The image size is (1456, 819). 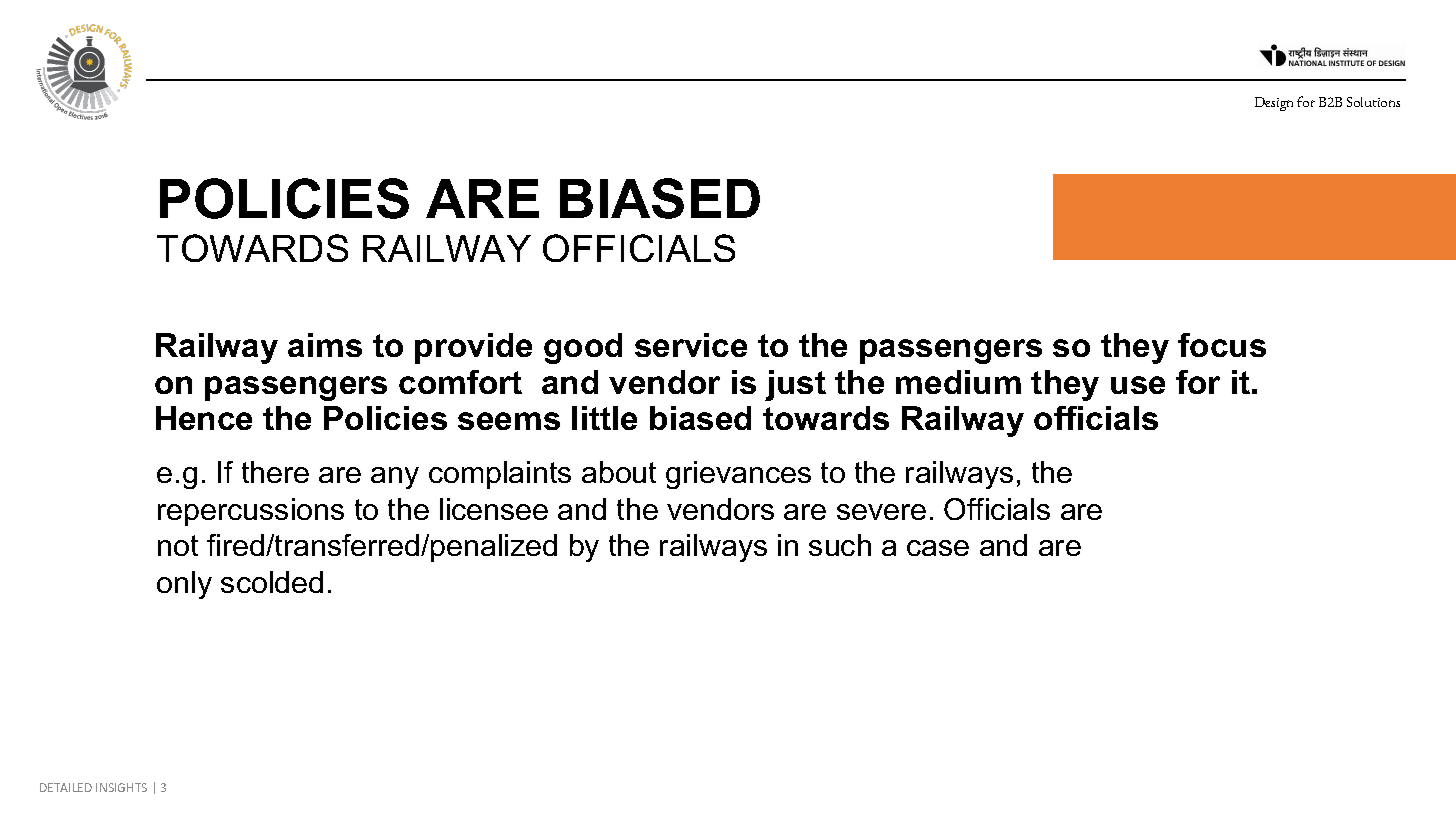 What do you see at coordinates (204, 418) in the image?
I see `Hence` at bounding box center [204, 418].
